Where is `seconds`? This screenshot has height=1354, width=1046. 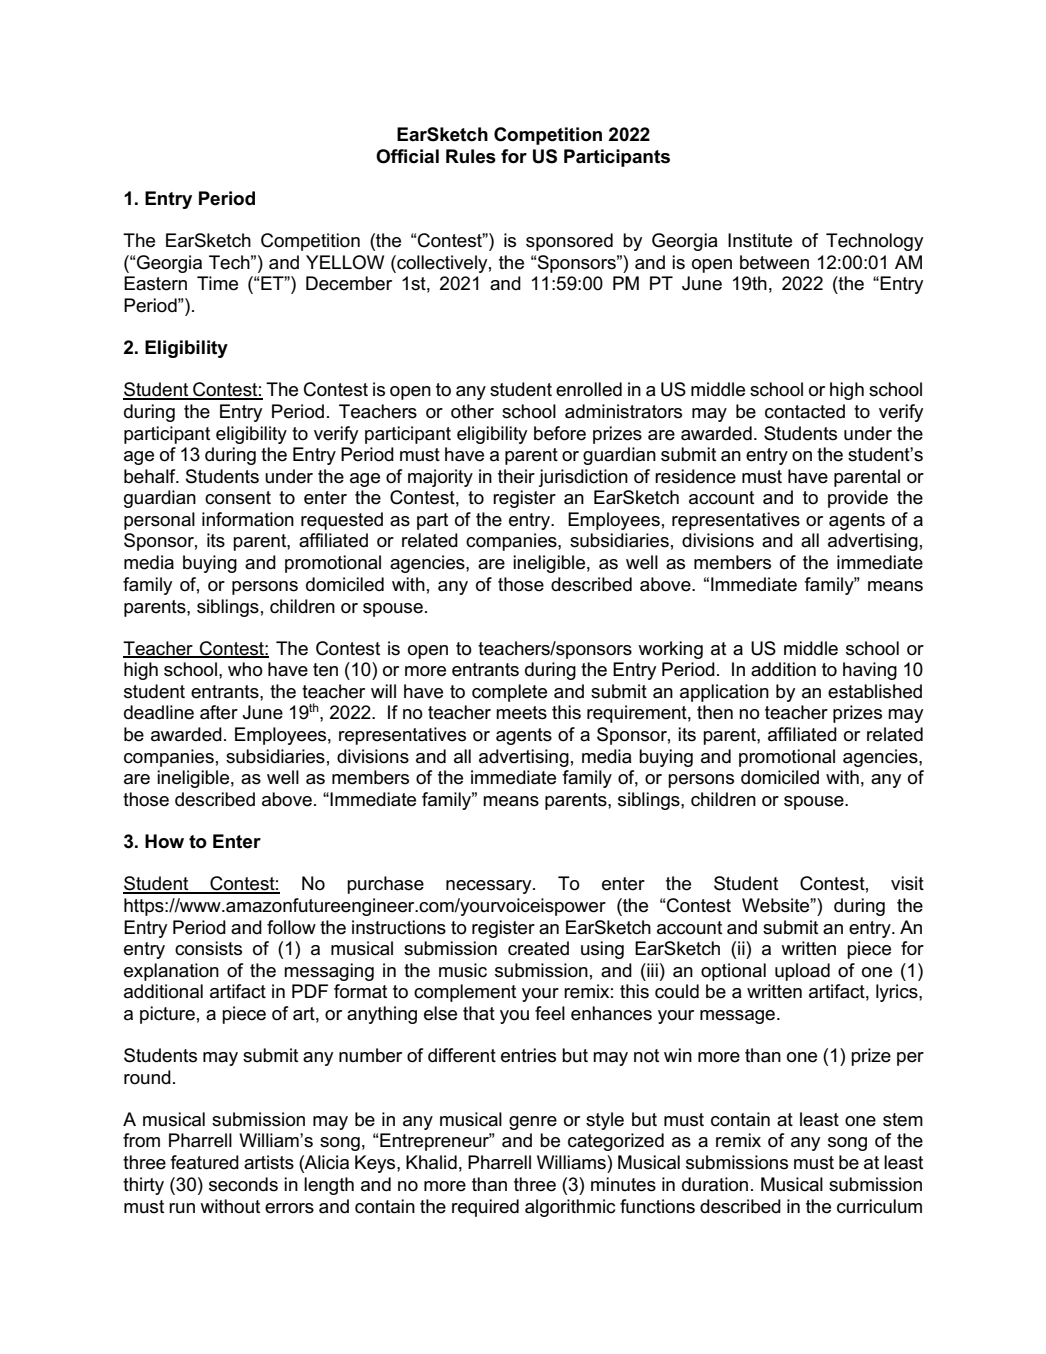
seconds is located at coordinates (243, 1184).
